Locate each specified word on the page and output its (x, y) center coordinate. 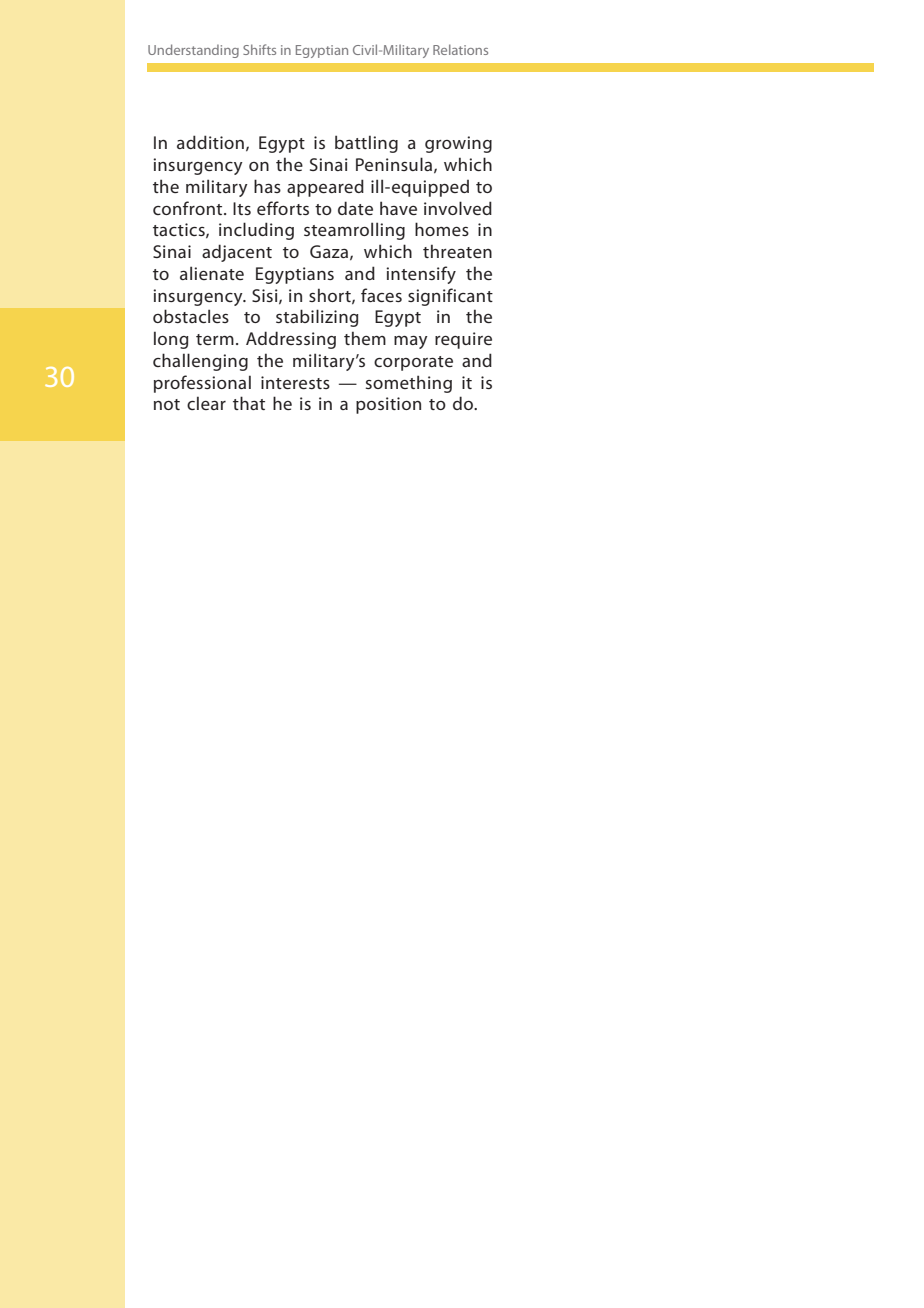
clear (206, 403)
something (409, 384)
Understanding (193, 51)
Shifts (259, 49)
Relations (460, 49)
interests (295, 382)
